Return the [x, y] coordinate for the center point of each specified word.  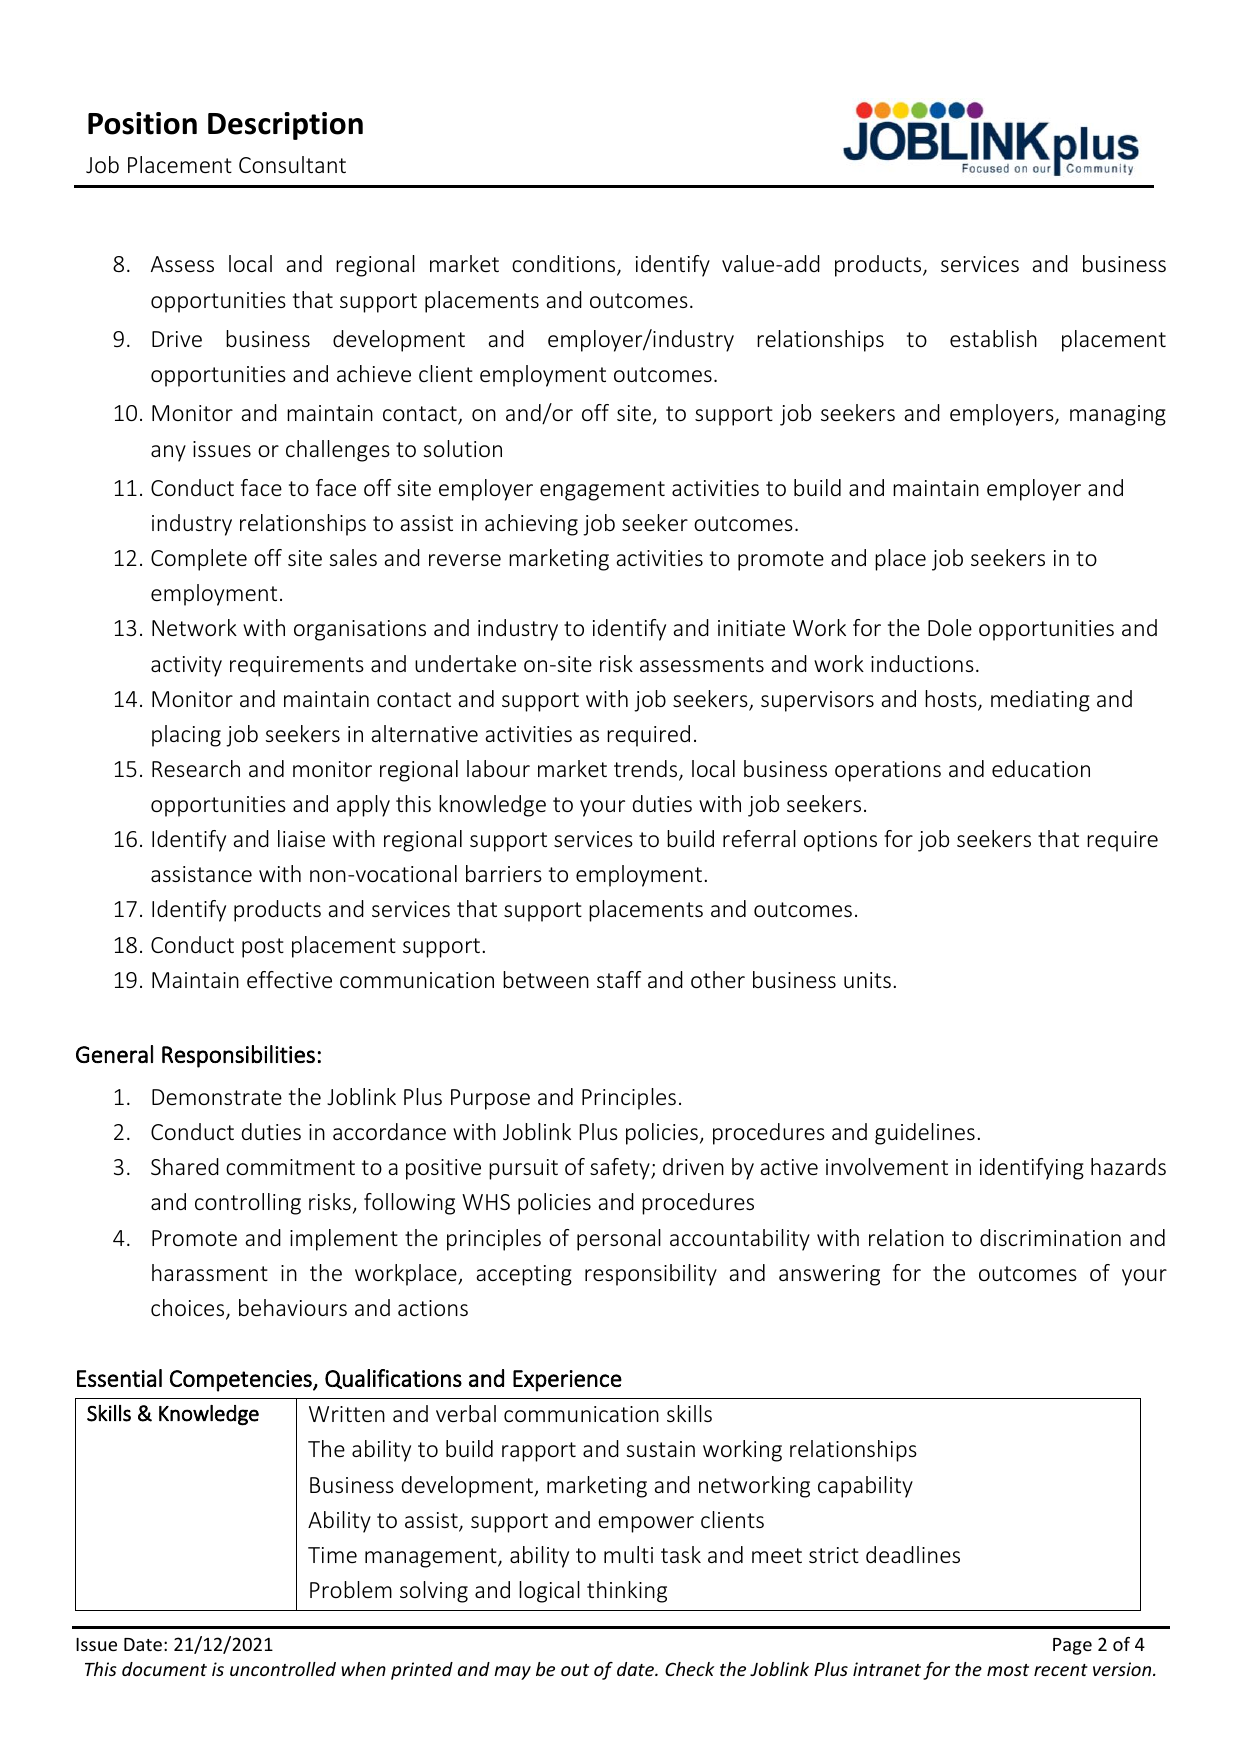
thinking [627, 1592]
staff [619, 979]
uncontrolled [283, 1669]
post [263, 948]
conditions [565, 265]
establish [993, 338]
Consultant [292, 164]
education [1041, 768]
